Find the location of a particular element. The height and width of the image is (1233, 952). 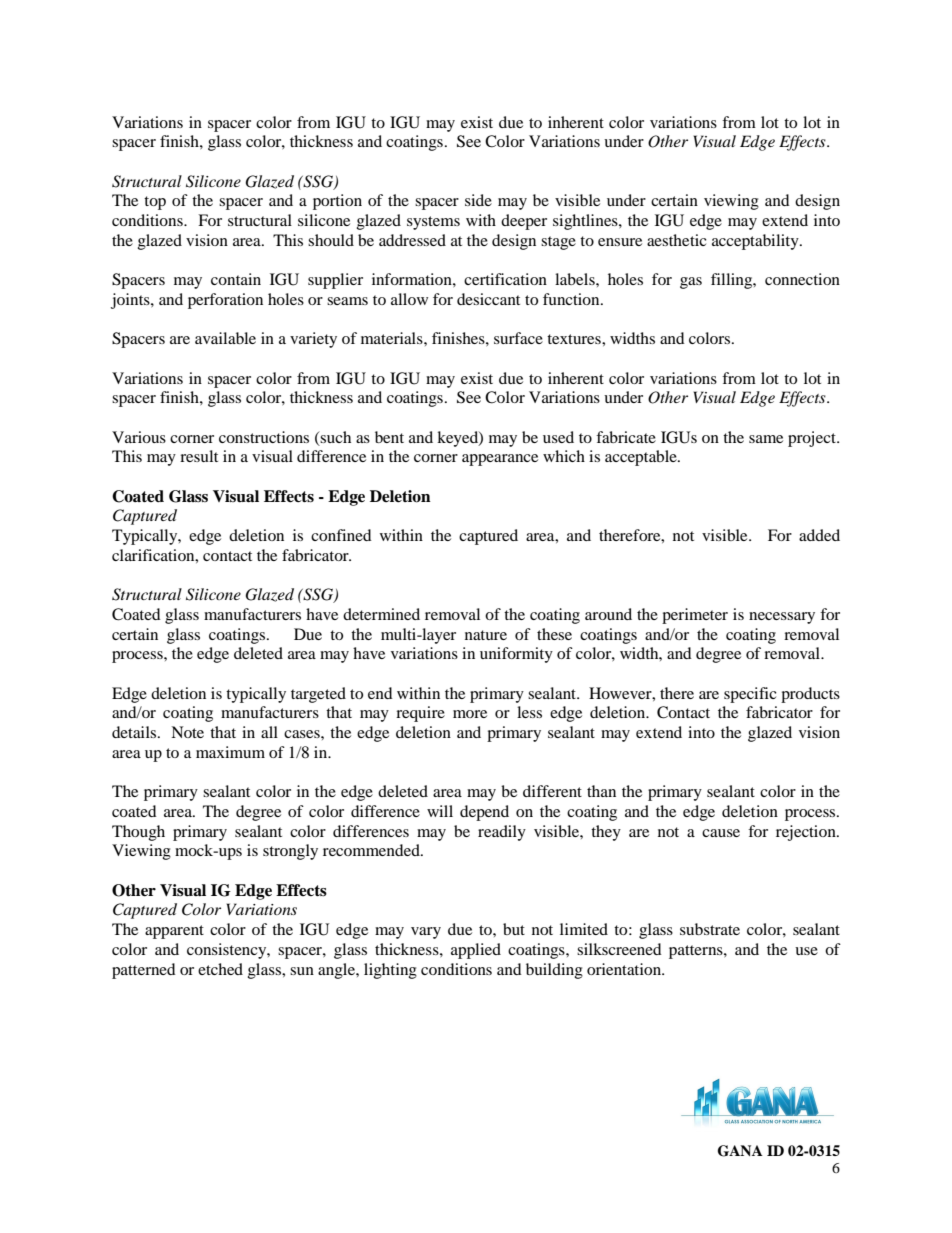

building is located at coordinates (554, 971).
